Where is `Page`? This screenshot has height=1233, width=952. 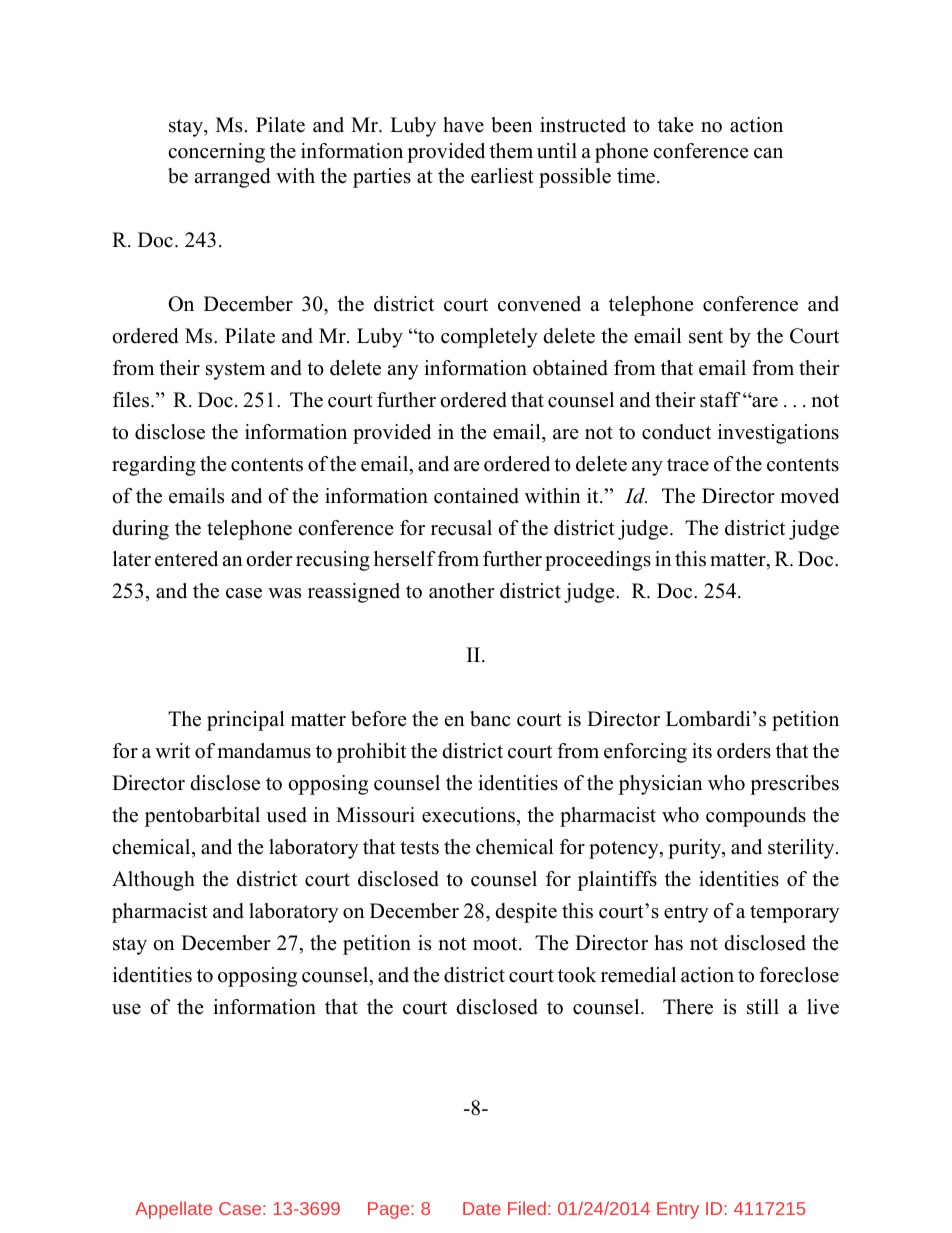
Page is located at coordinates (388, 1210).
